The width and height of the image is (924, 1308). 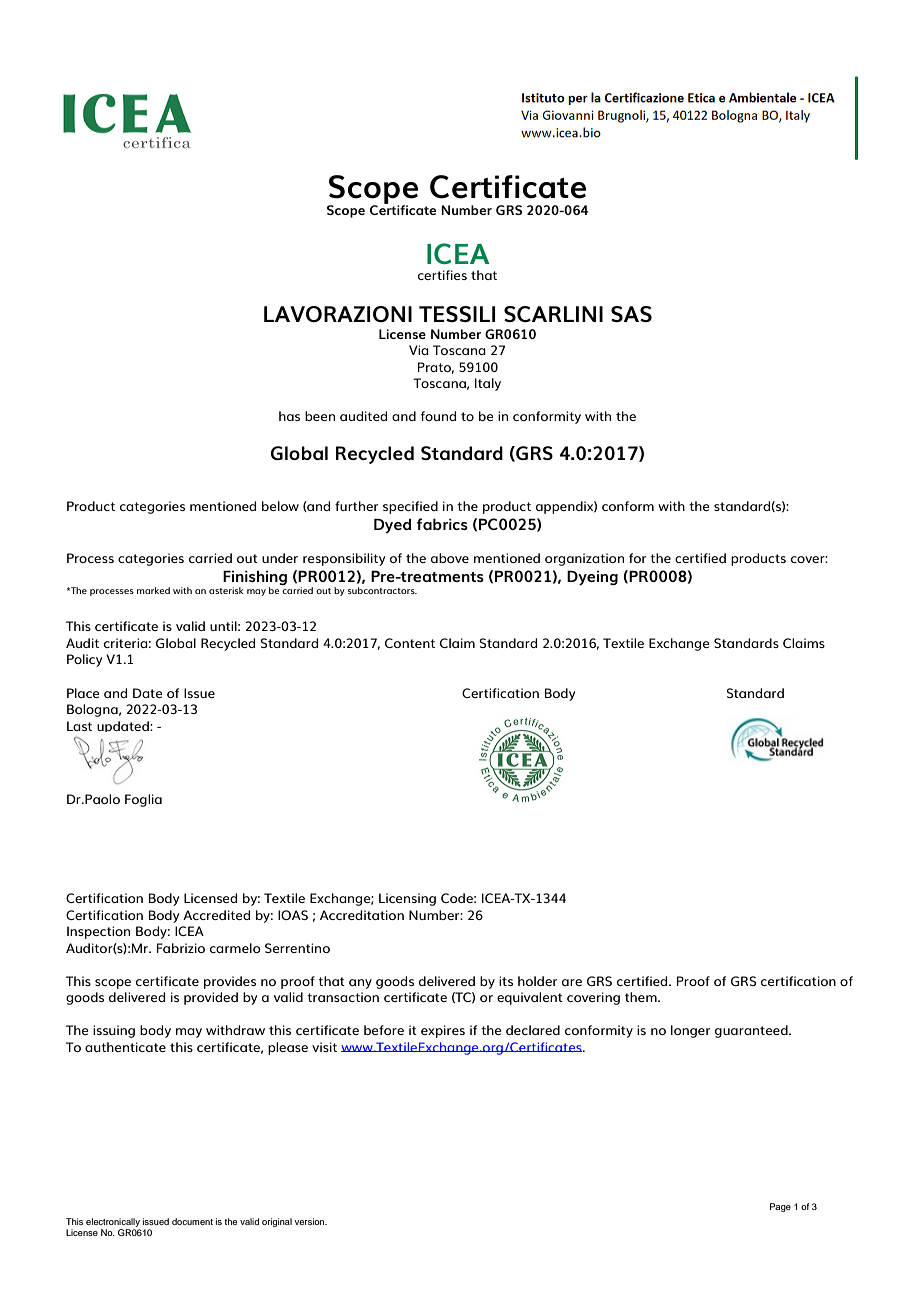 What do you see at coordinates (642, 997) in the image?
I see `them` at bounding box center [642, 997].
